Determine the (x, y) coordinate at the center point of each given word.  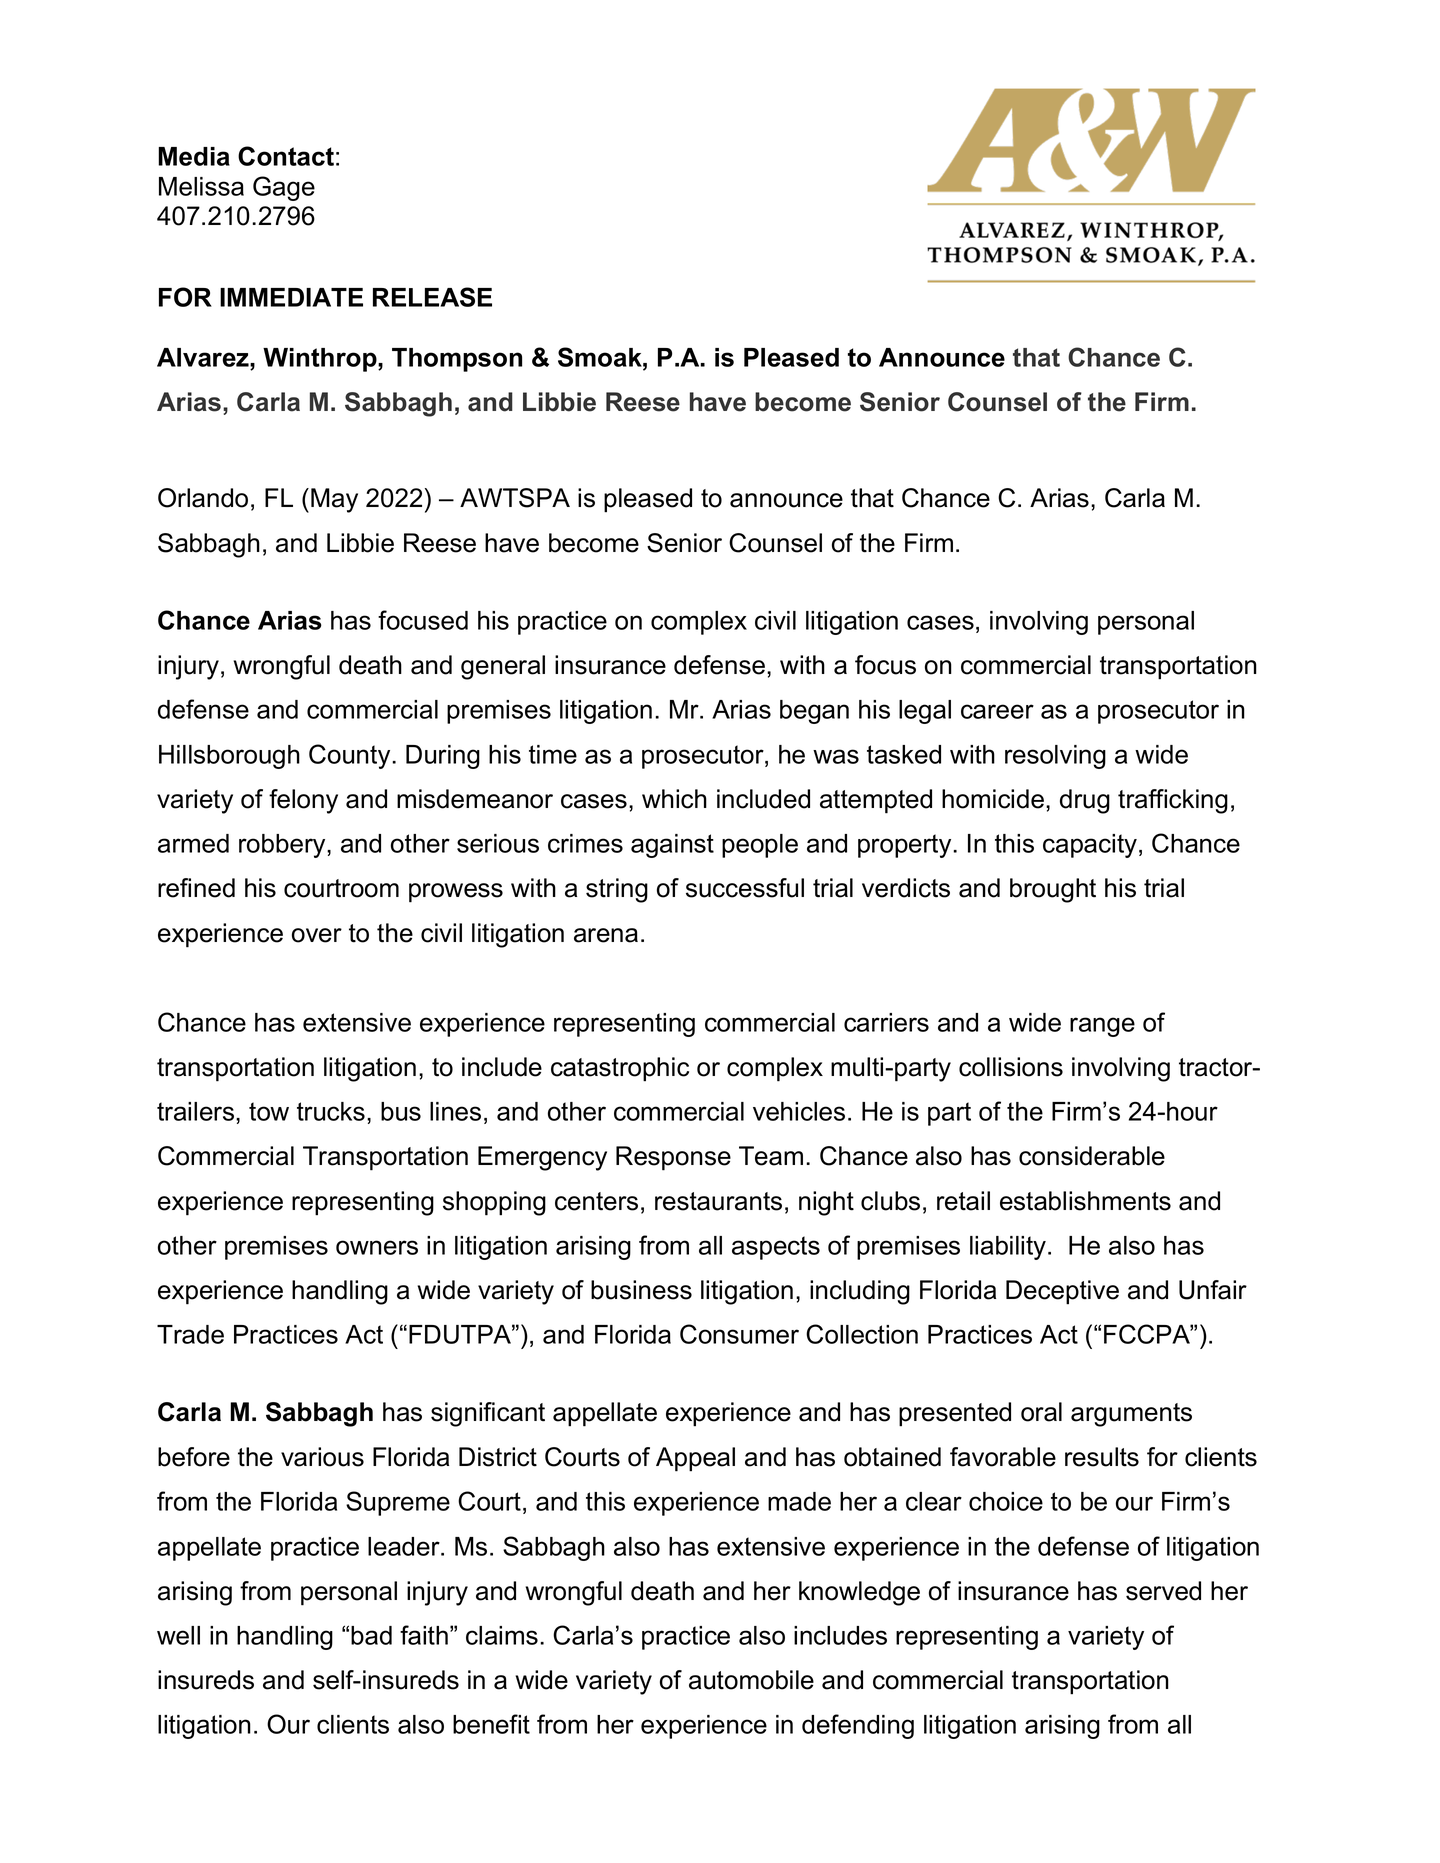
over (317, 935)
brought (1053, 890)
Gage (284, 188)
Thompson (457, 360)
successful (745, 888)
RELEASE (432, 297)
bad (371, 1635)
